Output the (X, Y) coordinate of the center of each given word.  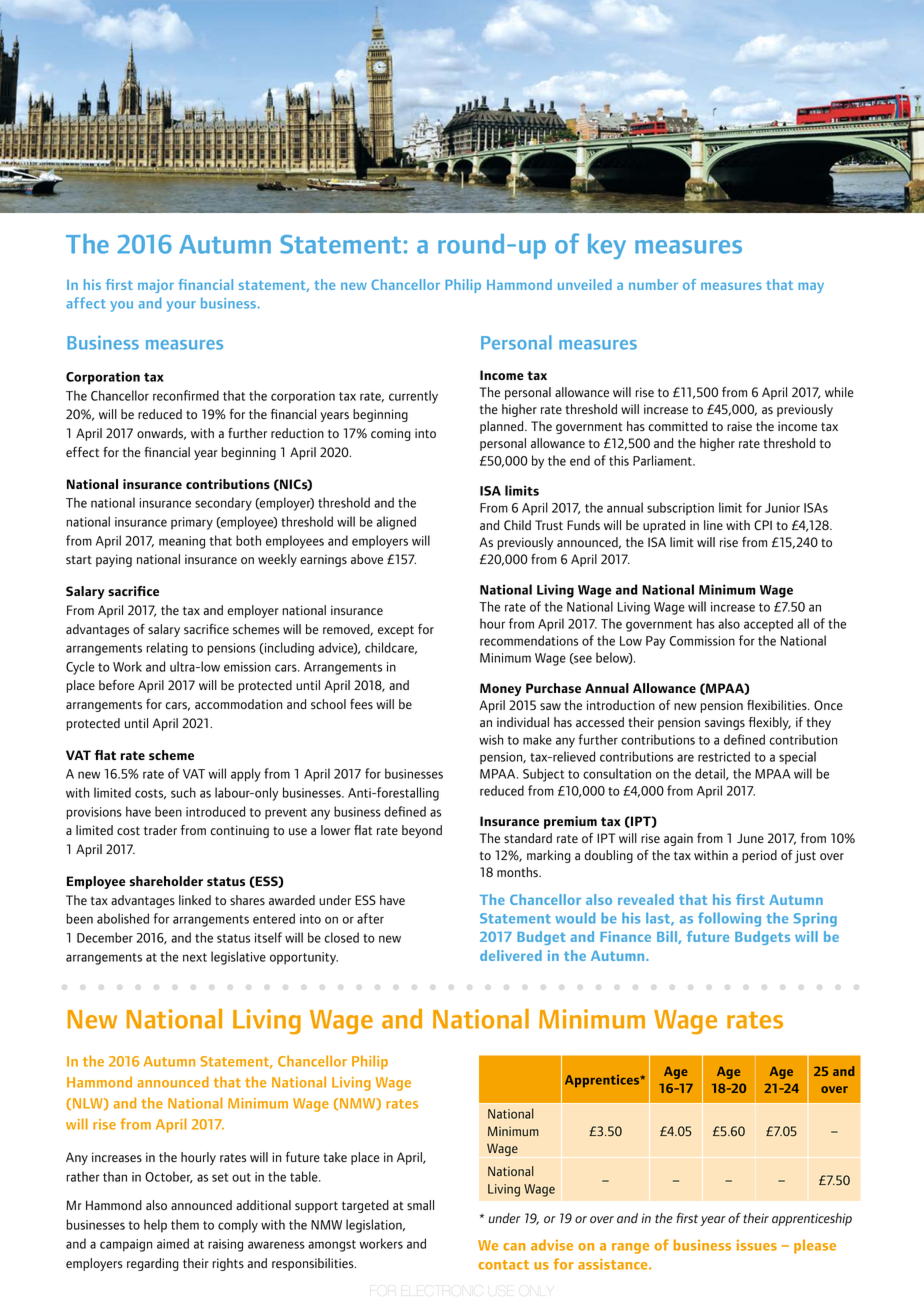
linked (195, 900)
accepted (768, 625)
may (811, 287)
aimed (173, 1243)
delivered (511, 955)
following (729, 919)
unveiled (585, 284)
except (396, 631)
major (156, 286)
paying (114, 560)
